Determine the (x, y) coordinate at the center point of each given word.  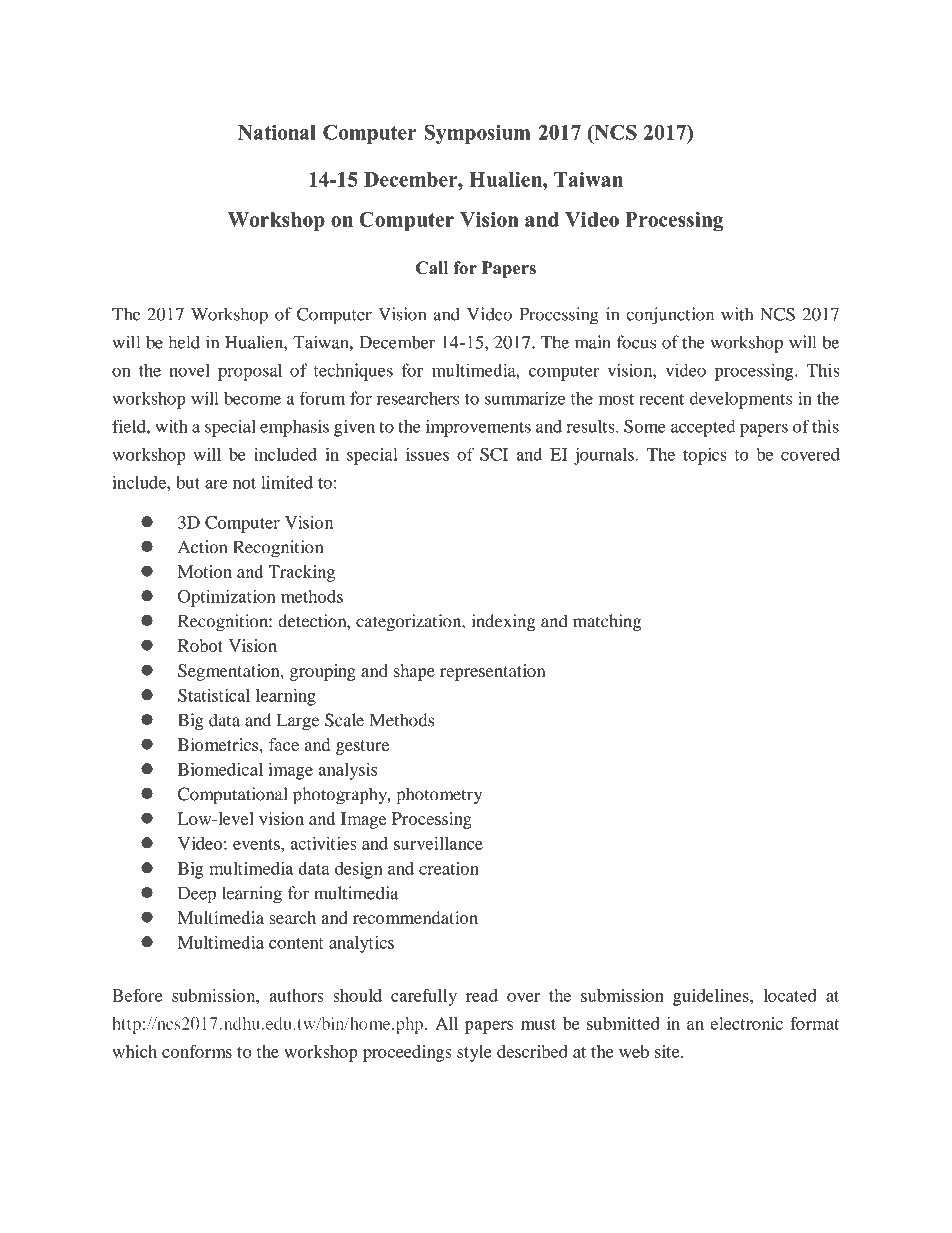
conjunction (670, 316)
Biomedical (220, 769)
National (277, 132)
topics (705, 456)
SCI (494, 454)
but (188, 482)
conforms (197, 1051)
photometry (439, 796)
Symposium (477, 134)
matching (607, 623)
